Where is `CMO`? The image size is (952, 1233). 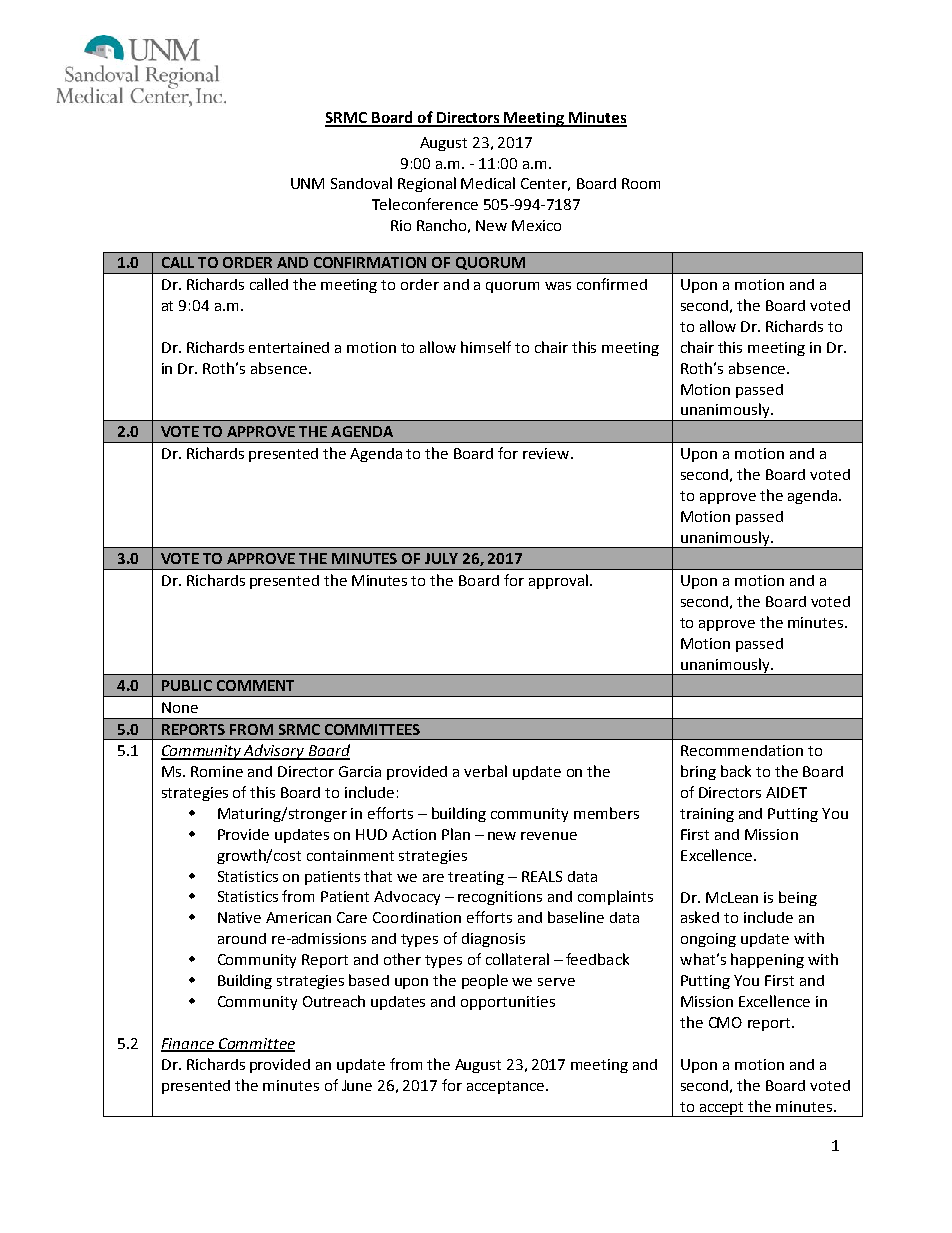
CMO is located at coordinates (725, 1022).
